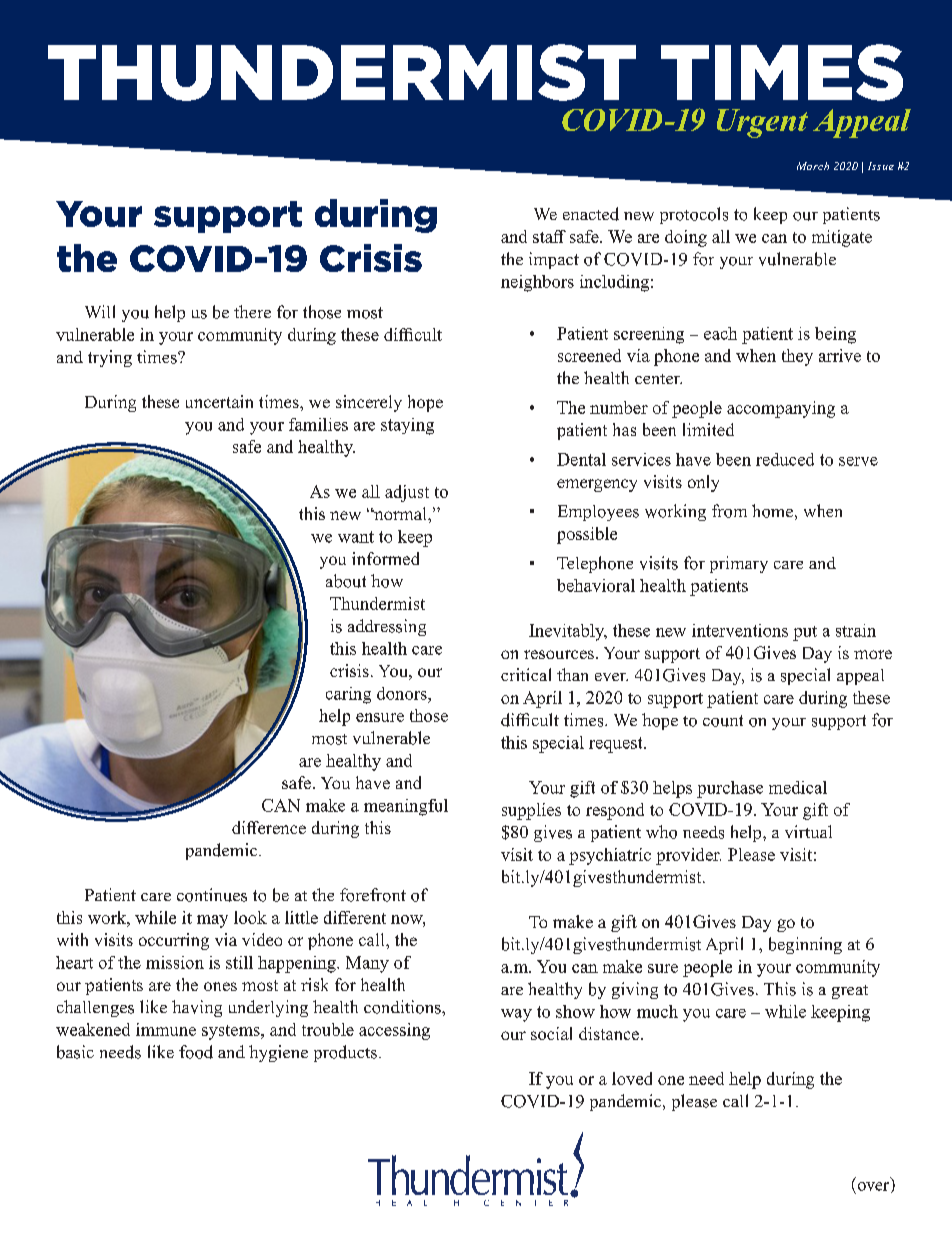 The height and width of the screenshot is (1233, 952). What do you see at coordinates (531, 811) in the screenshot?
I see `supplies` at bounding box center [531, 811].
